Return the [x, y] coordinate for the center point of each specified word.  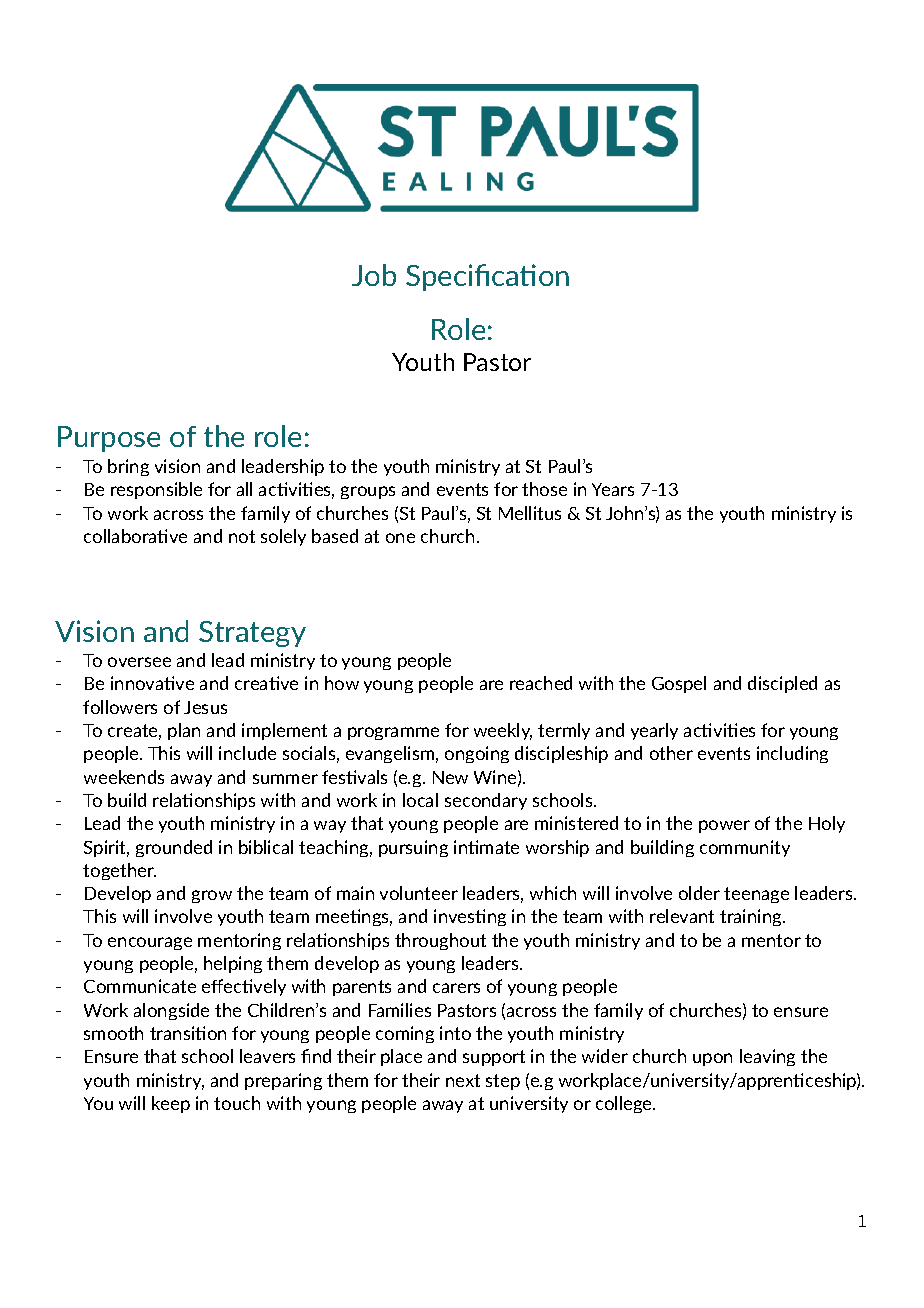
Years [613, 489]
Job [374, 275]
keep [171, 1104]
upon [712, 1059]
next [463, 1080]
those [544, 489]
